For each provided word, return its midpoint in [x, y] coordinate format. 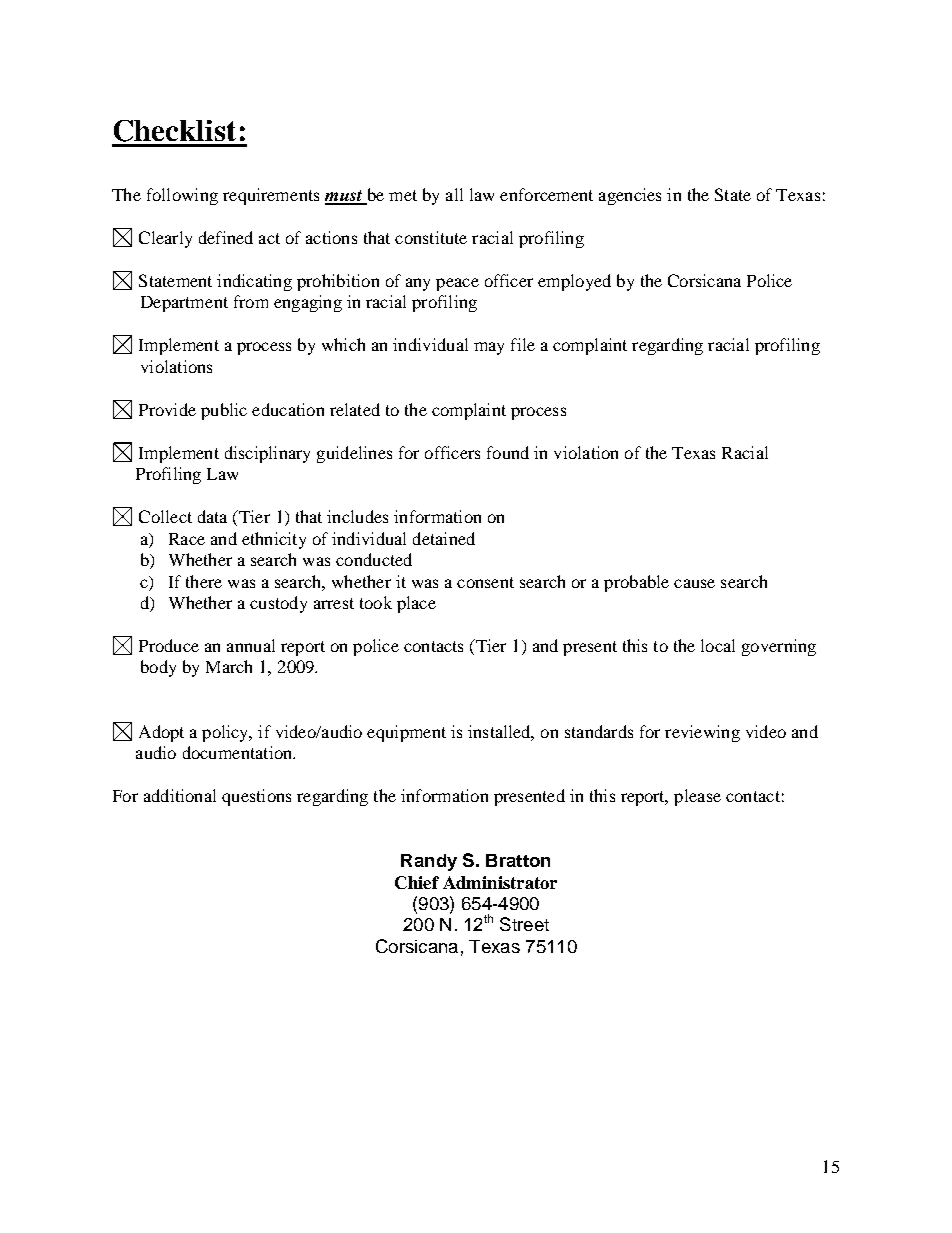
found [508, 452]
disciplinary [267, 454]
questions [256, 797]
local [718, 645]
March [229, 666]
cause [694, 583]
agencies [630, 196]
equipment [406, 733]
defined [226, 237]
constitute [431, 237]
